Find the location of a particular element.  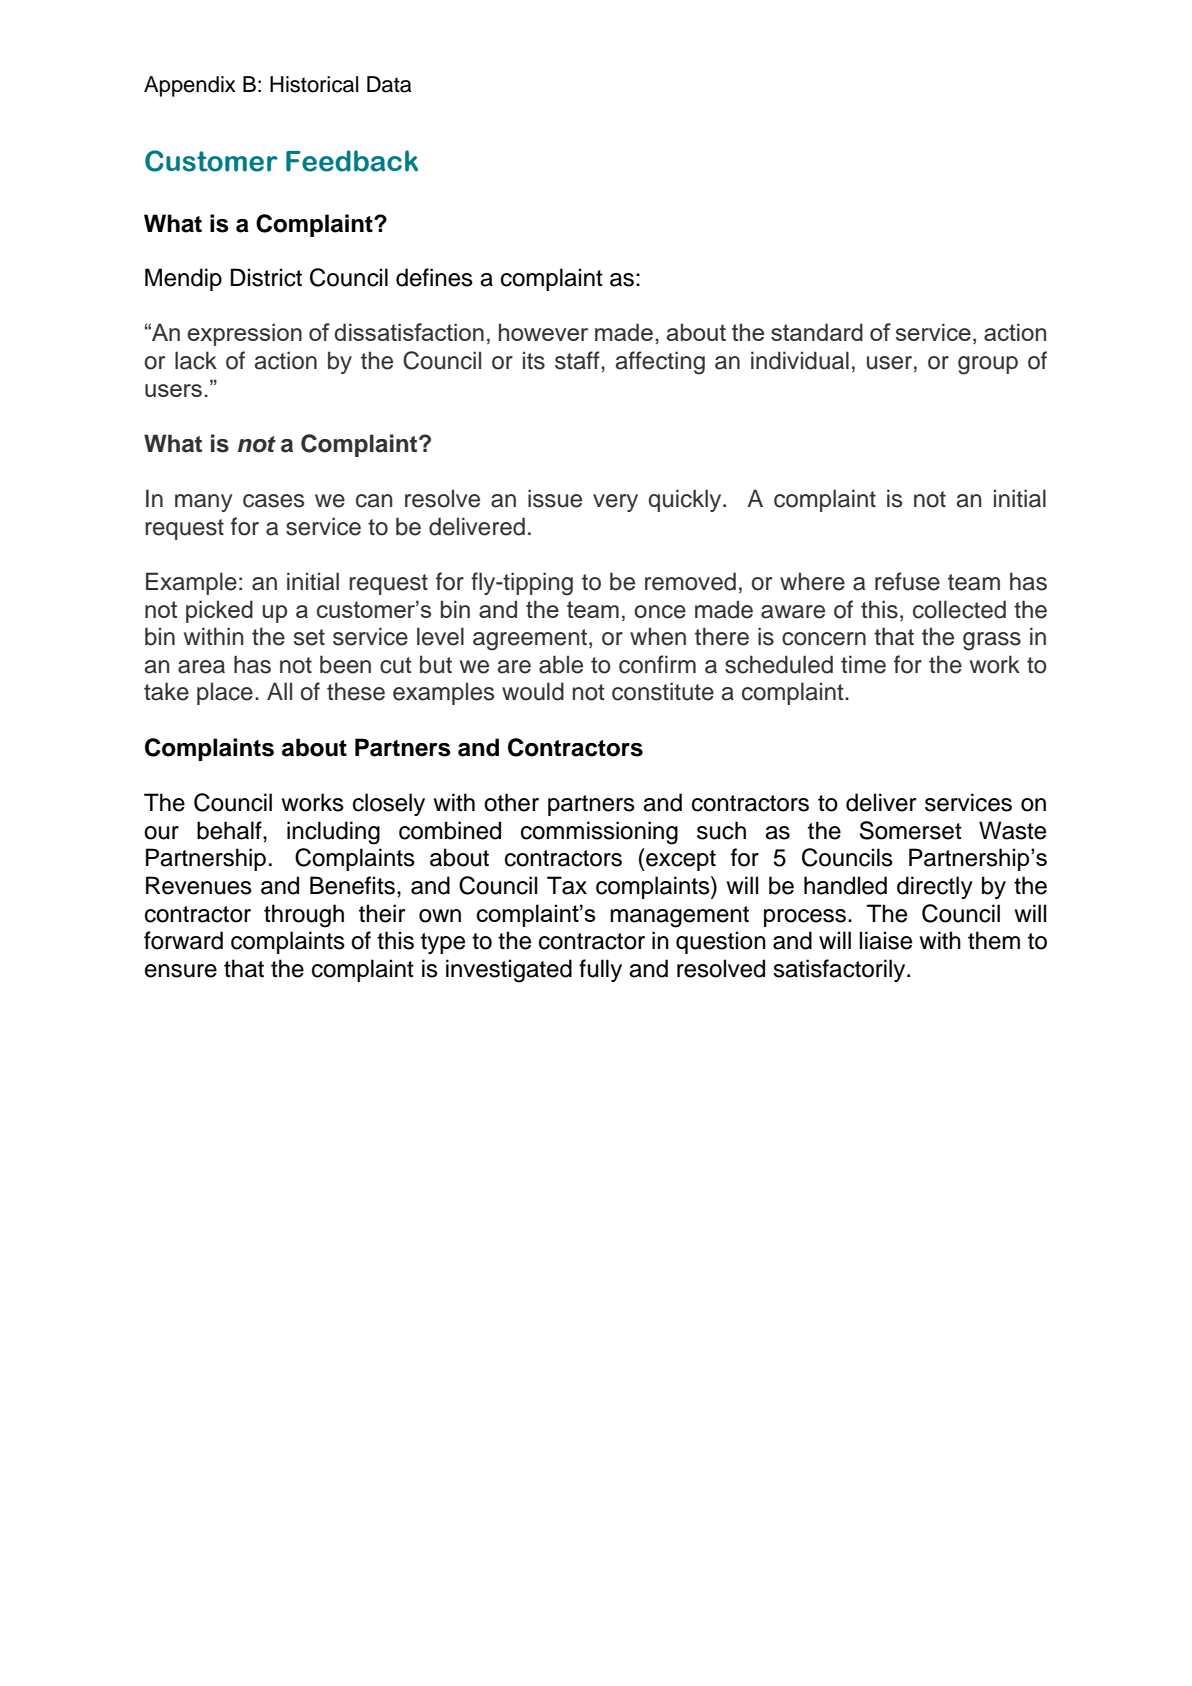

cases is located at coordinates (273, 501).
